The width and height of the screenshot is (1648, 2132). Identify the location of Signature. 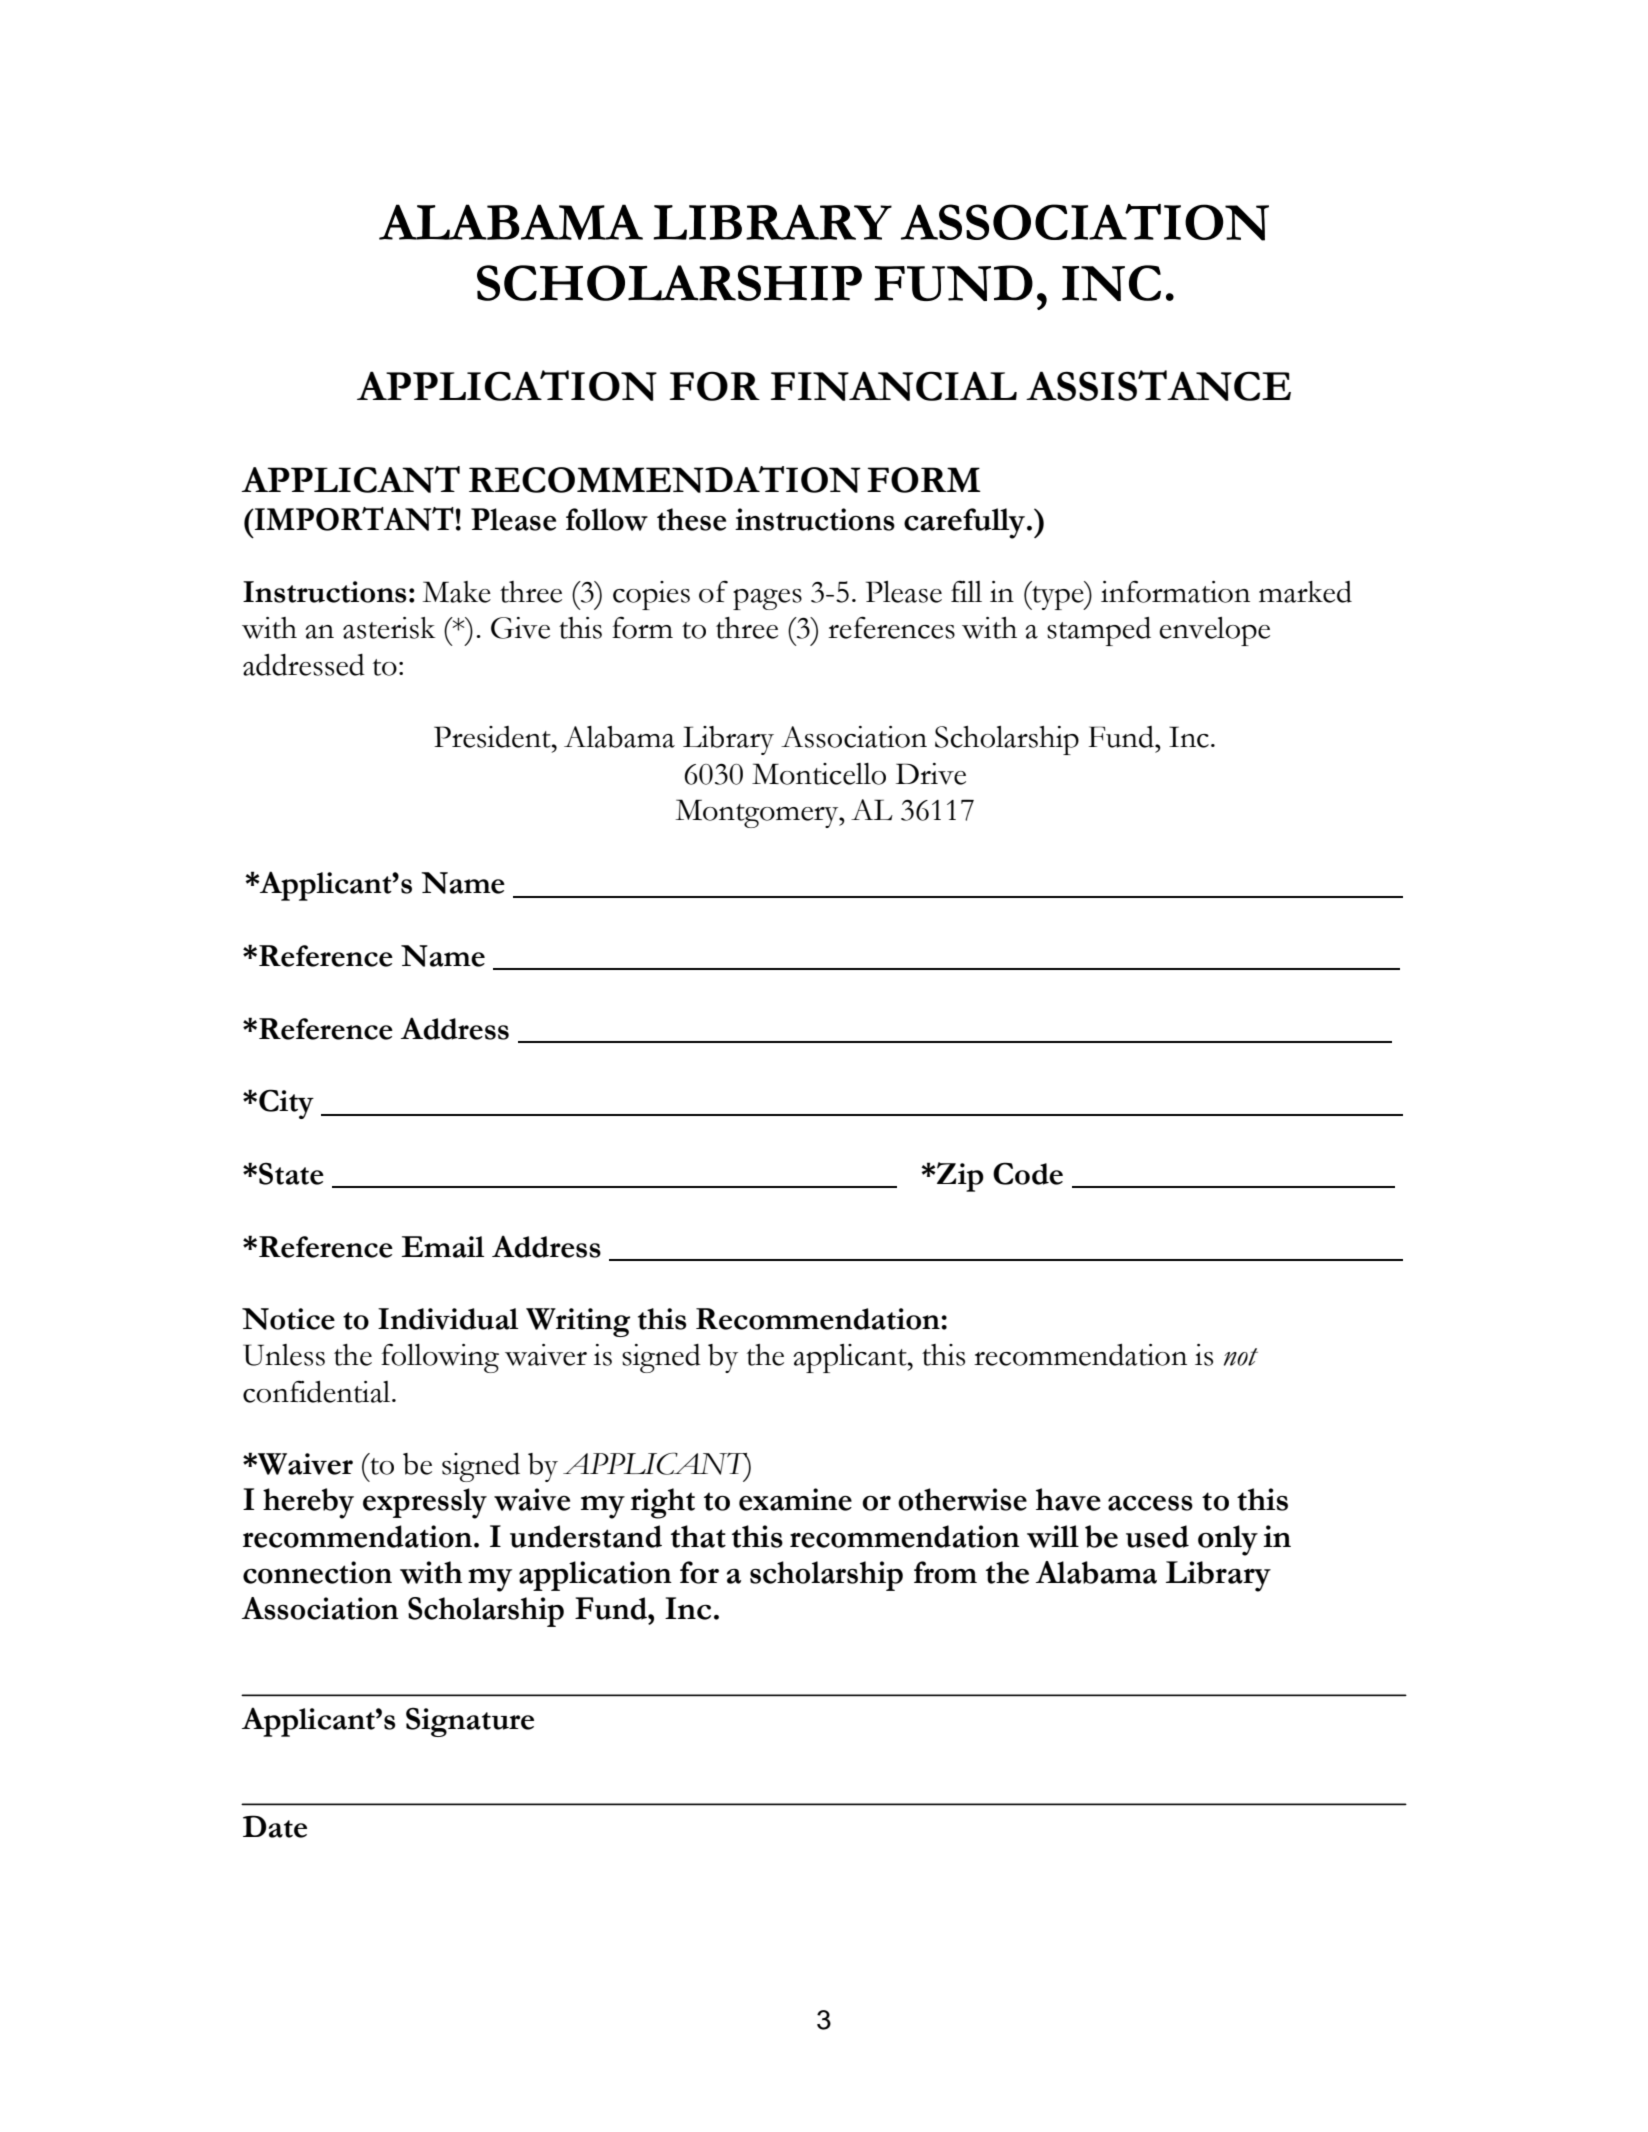
(470, 1722).
